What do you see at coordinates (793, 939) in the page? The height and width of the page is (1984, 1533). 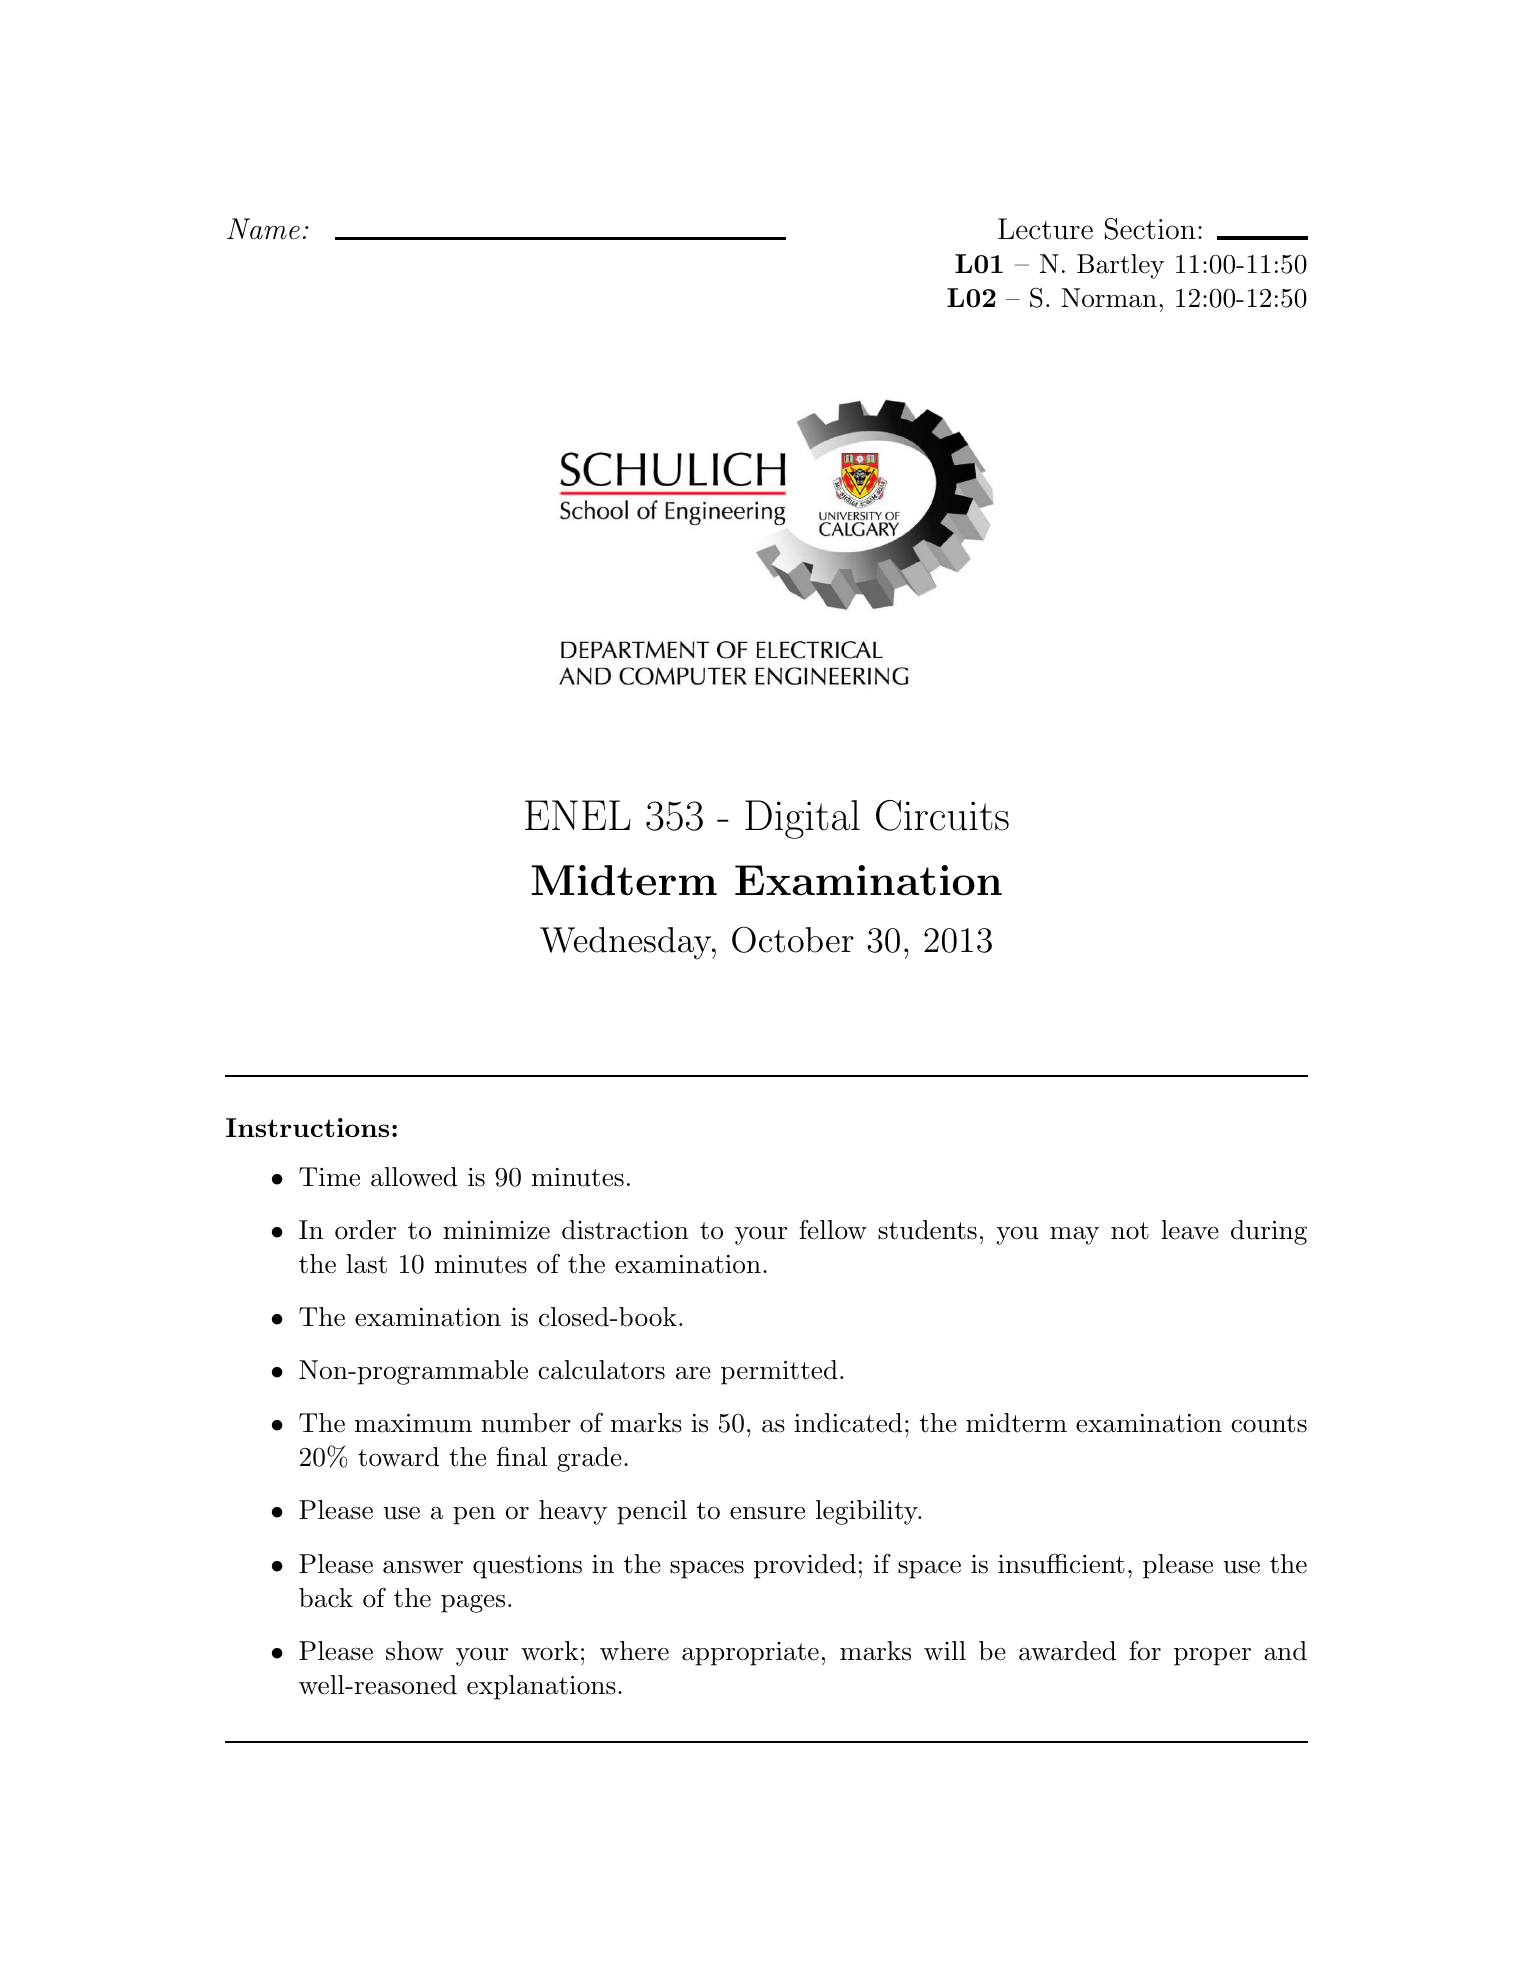 I see `October` at bounding box center [793, 939].
